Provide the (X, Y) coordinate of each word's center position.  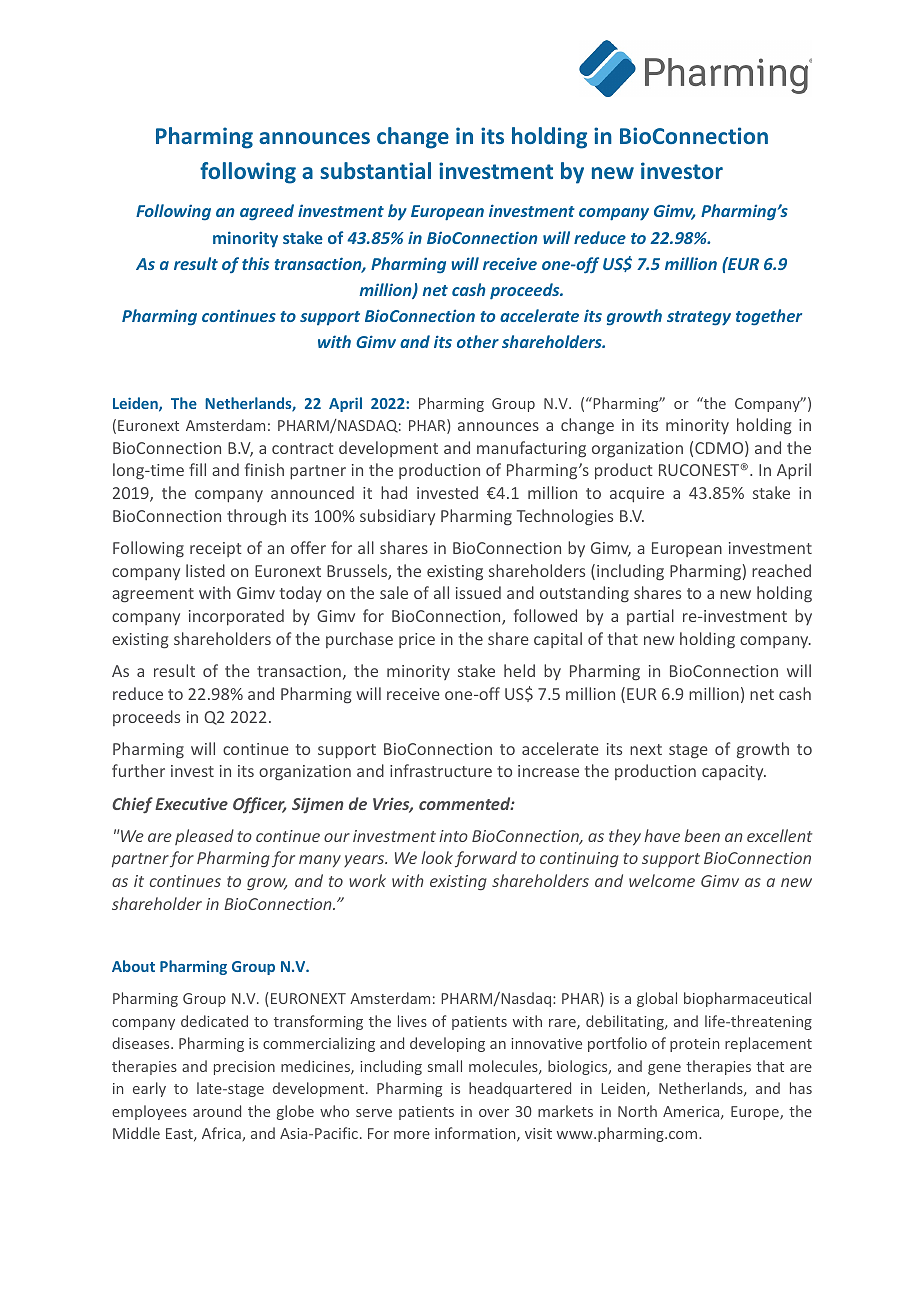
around (217, 1111)
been (702, 835)
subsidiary (397, 517)
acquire (637, 495)
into (453, 836)
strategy (699, 318)
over (494, 1113)
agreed (267, 212)
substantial (375, 170)
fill (197, 469)
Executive (191, 803)
